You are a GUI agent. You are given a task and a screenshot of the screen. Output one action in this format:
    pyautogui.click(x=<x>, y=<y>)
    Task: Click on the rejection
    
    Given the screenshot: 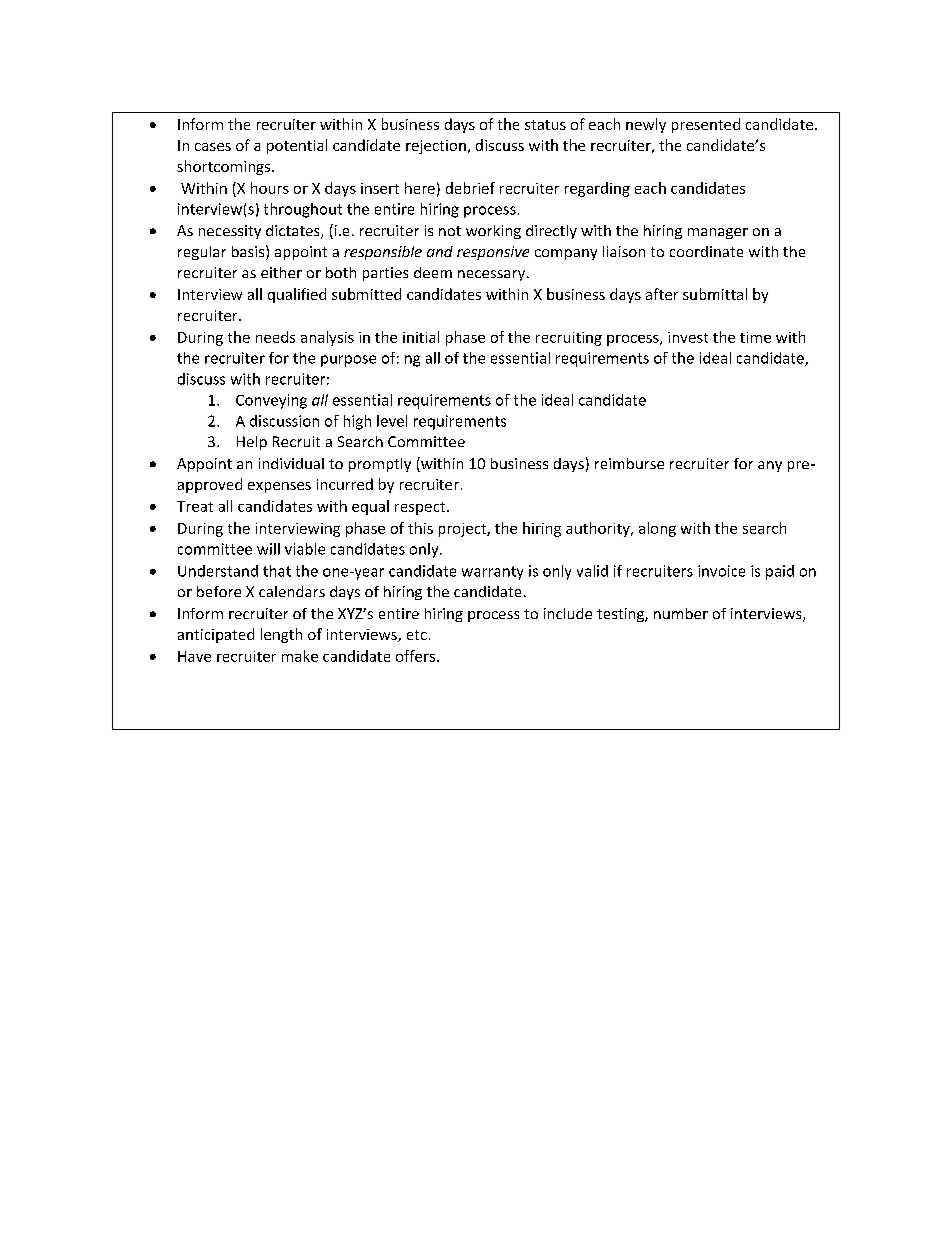 What is the action you would take?
    pyautogui.click(x=436, y=147)
